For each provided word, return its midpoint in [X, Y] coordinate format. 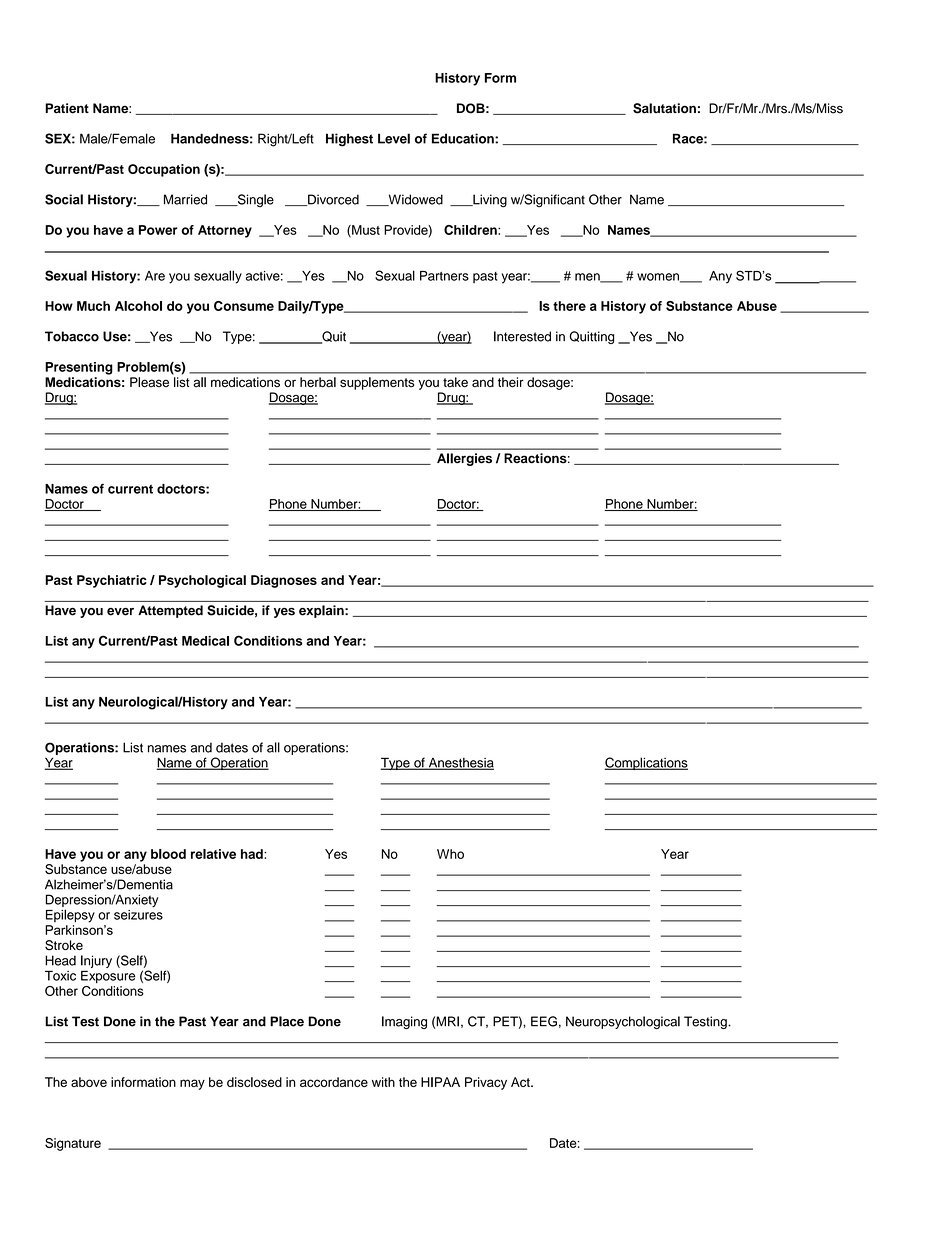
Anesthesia [460, 764]
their [511, 382]
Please [149, 382]
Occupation [164, 170]
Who [450, 854]
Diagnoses [284, 581]
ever [120, 612]
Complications [646, 763]
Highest [349, 140]
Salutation [664, 108]
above [89, 1082]
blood [168, 854]
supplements [377, 383]
